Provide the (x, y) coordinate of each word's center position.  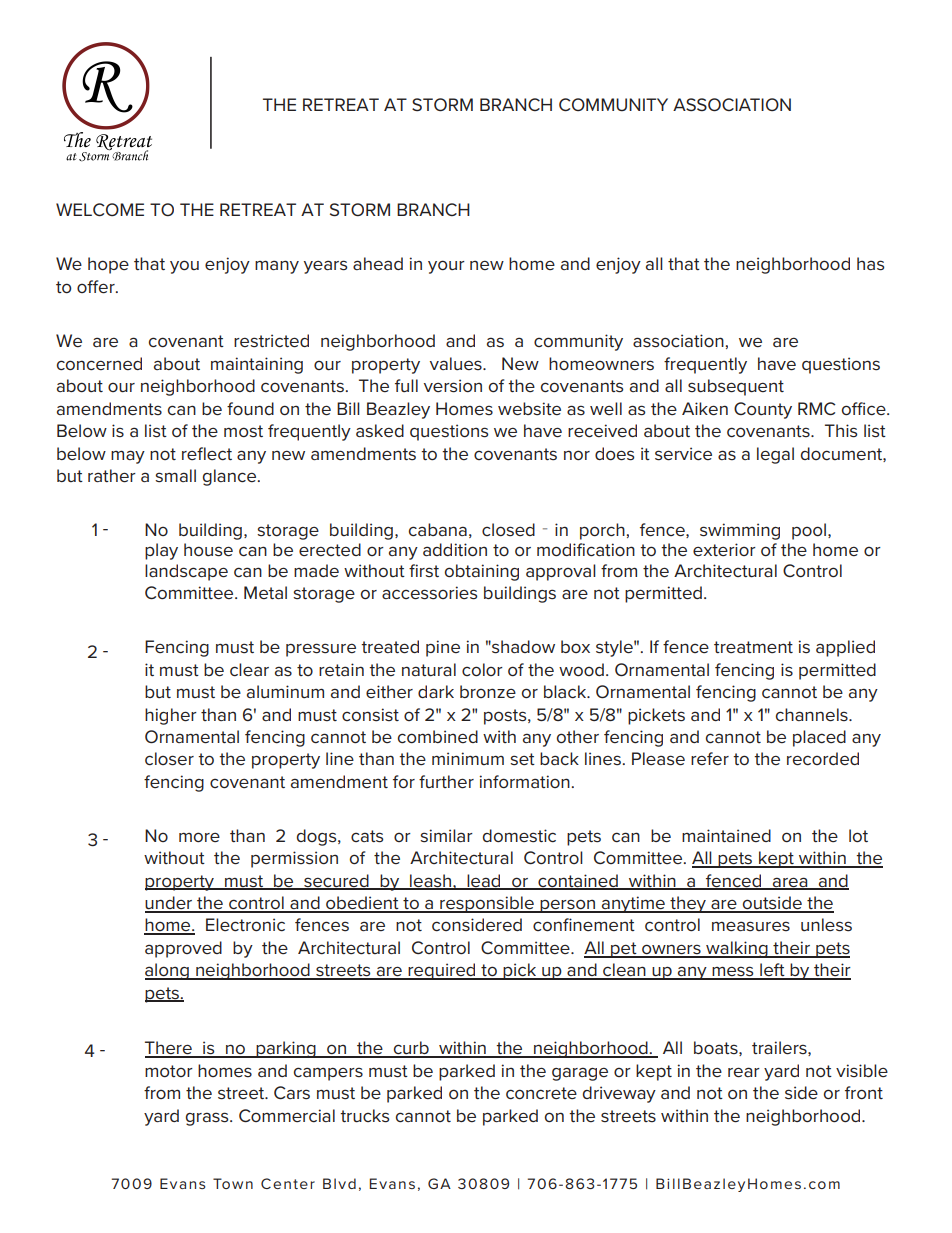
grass (208, 1119)
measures (751, 926)
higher (171, 716)
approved (183, 949)
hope (108, 265)
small (175, 476)
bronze (488, 691)
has (870, 264)
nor (577, 455)
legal (775, 455)
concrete (541, 1093)
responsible (487, 904)
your (446, 267)
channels (813, 715)
